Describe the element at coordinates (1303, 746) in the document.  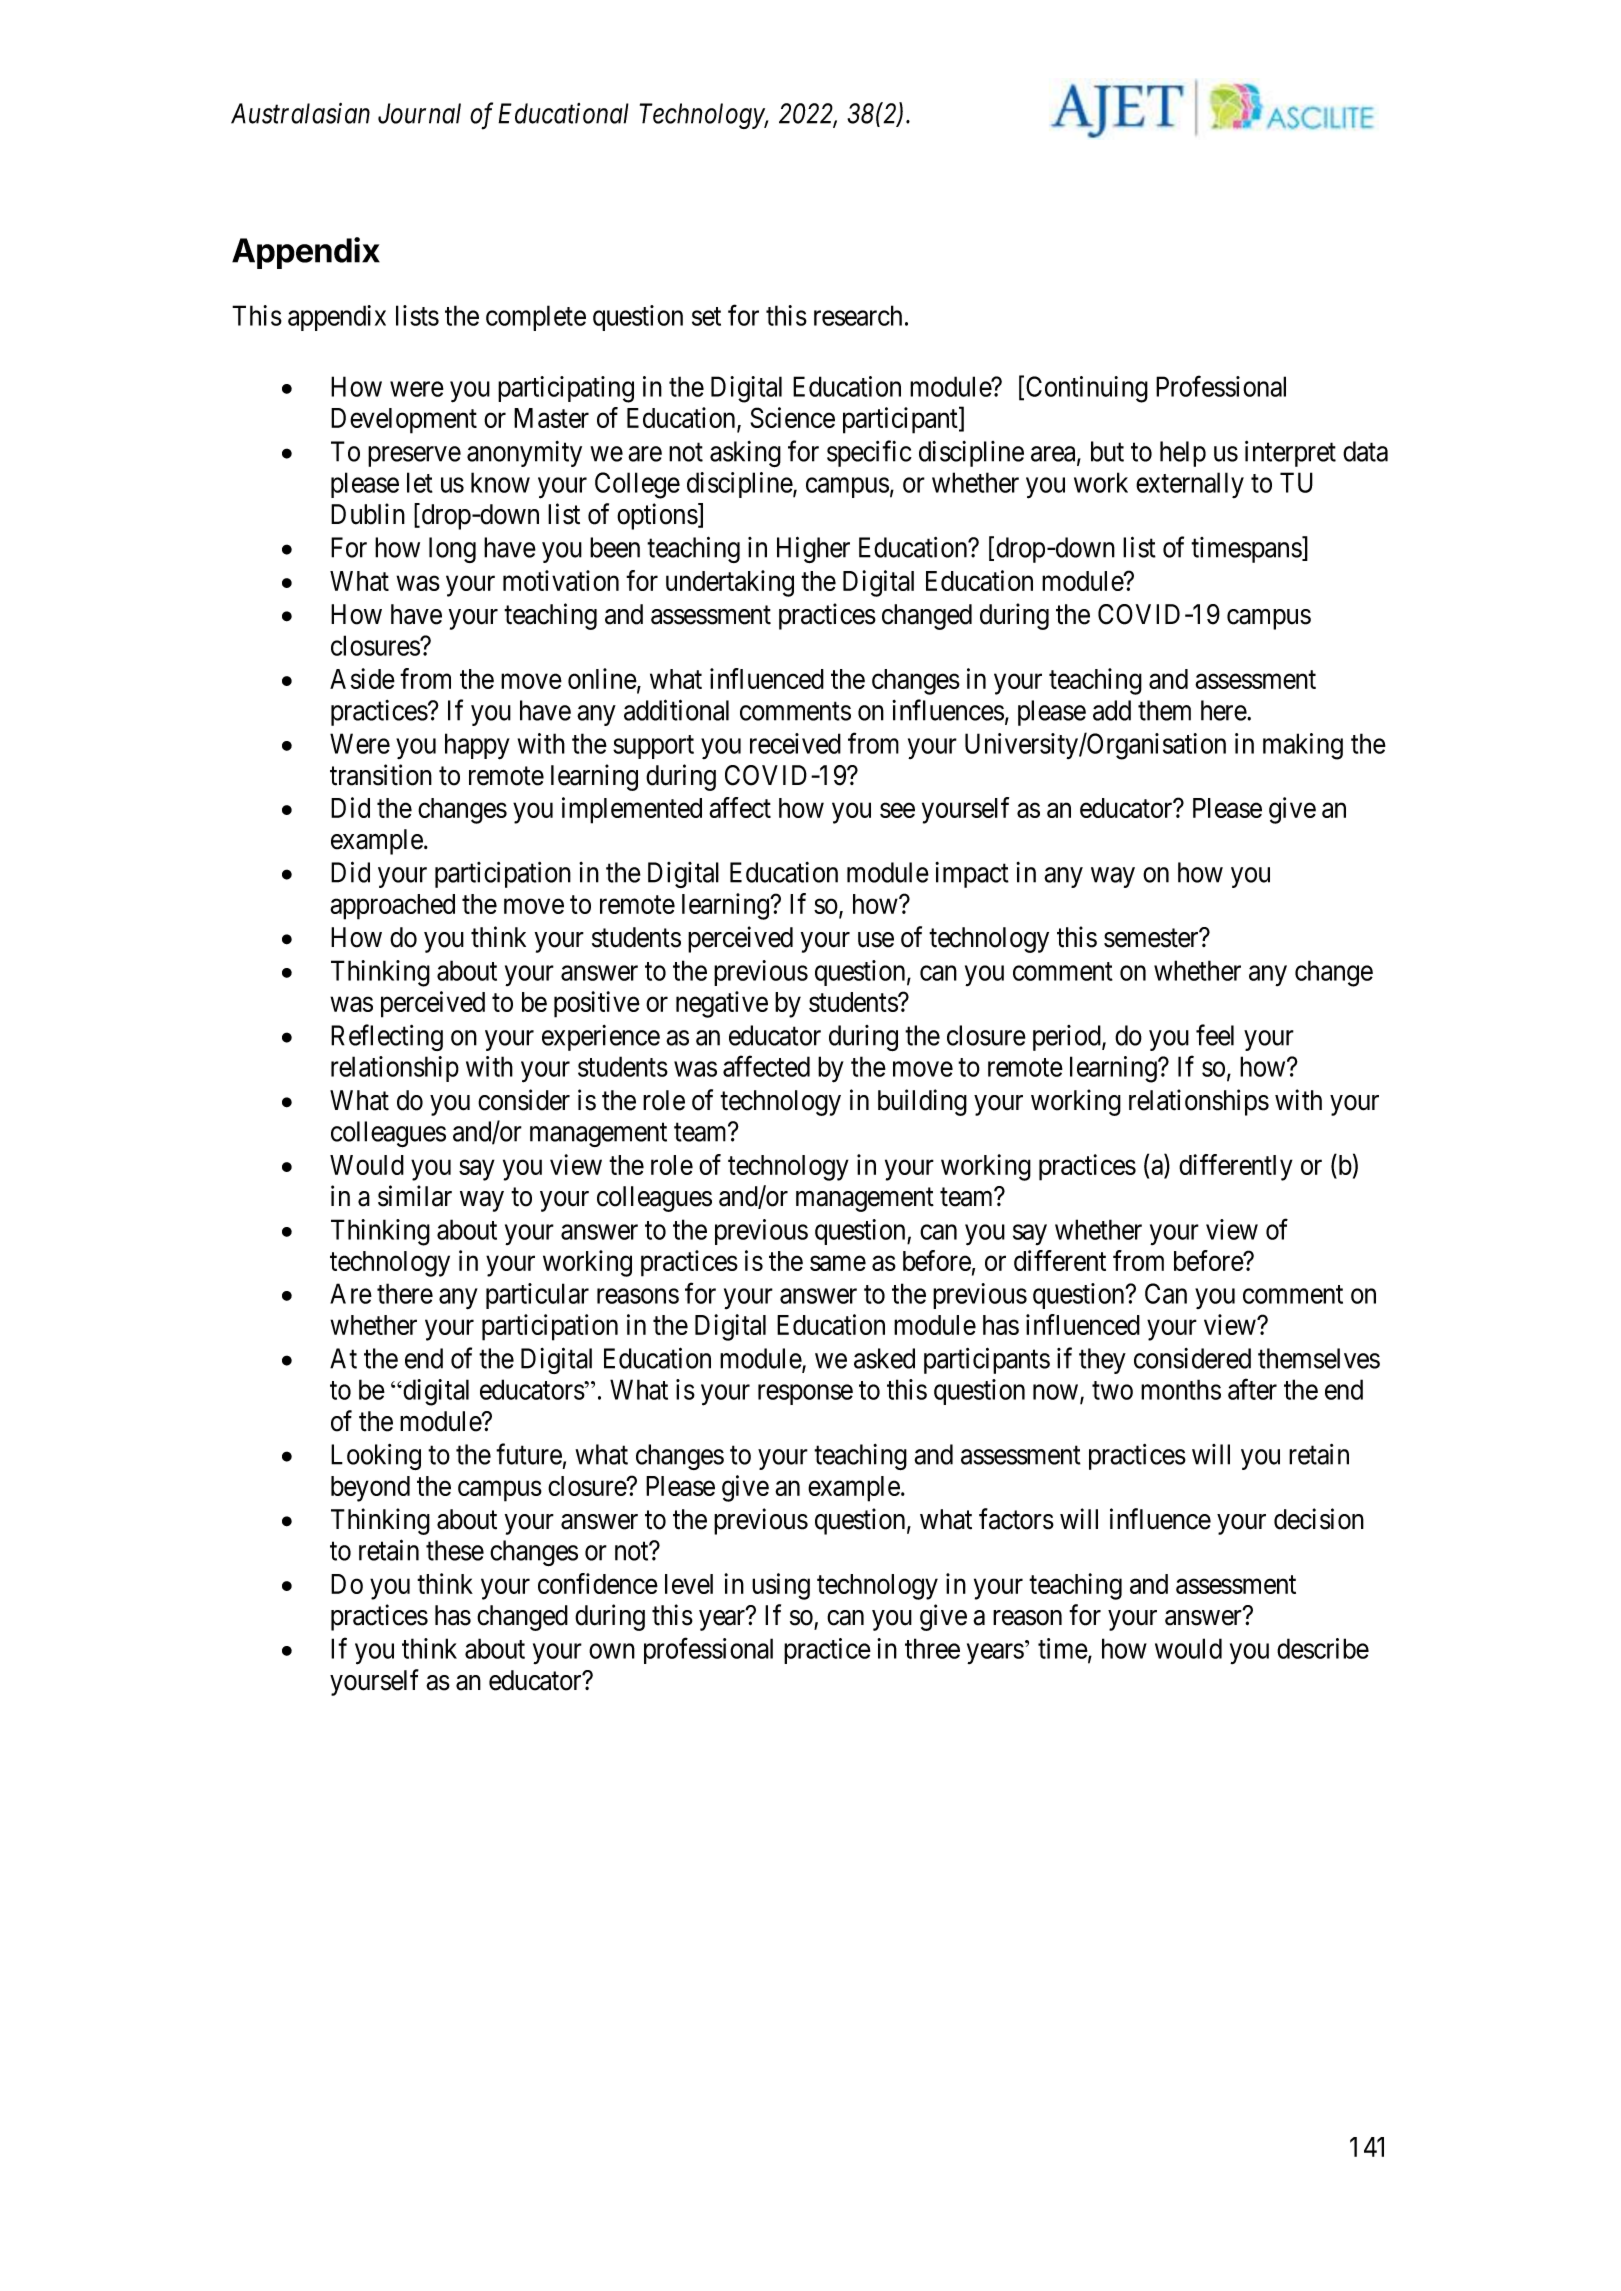
I see `making` at that location.
